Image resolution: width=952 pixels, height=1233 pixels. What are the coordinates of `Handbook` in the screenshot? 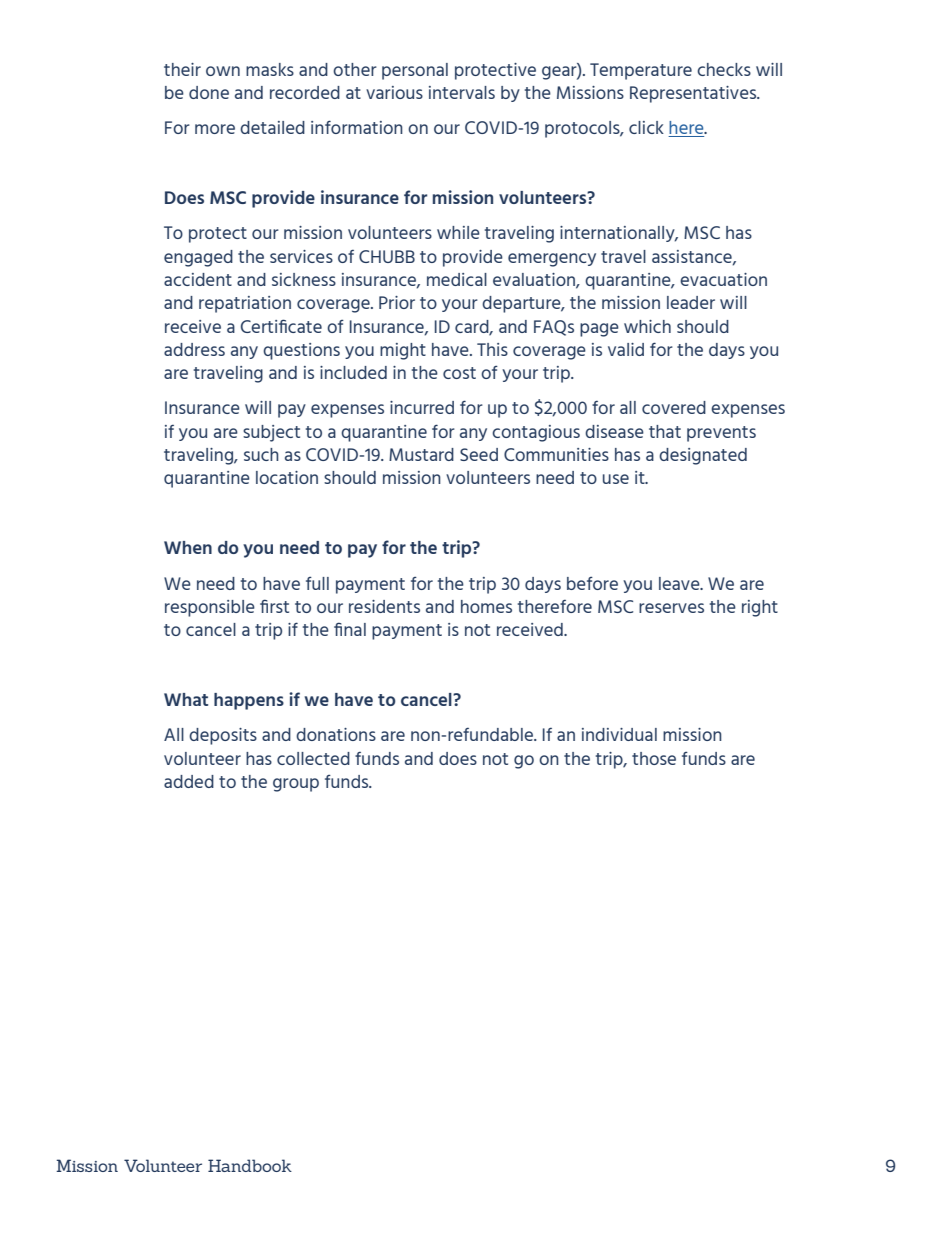 It's located at (250, 1165).
